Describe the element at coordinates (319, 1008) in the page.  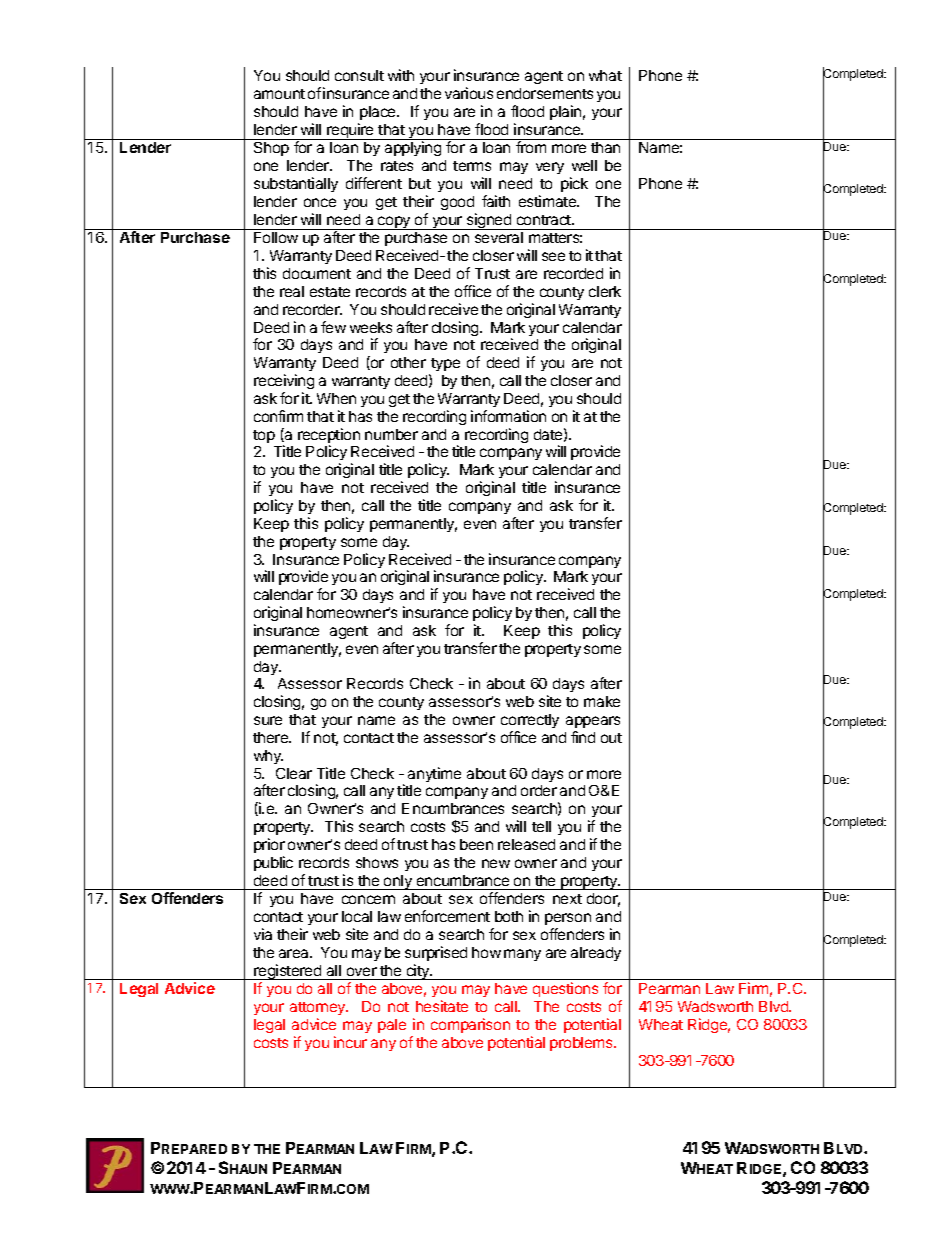
I see `attorney` at that location.
